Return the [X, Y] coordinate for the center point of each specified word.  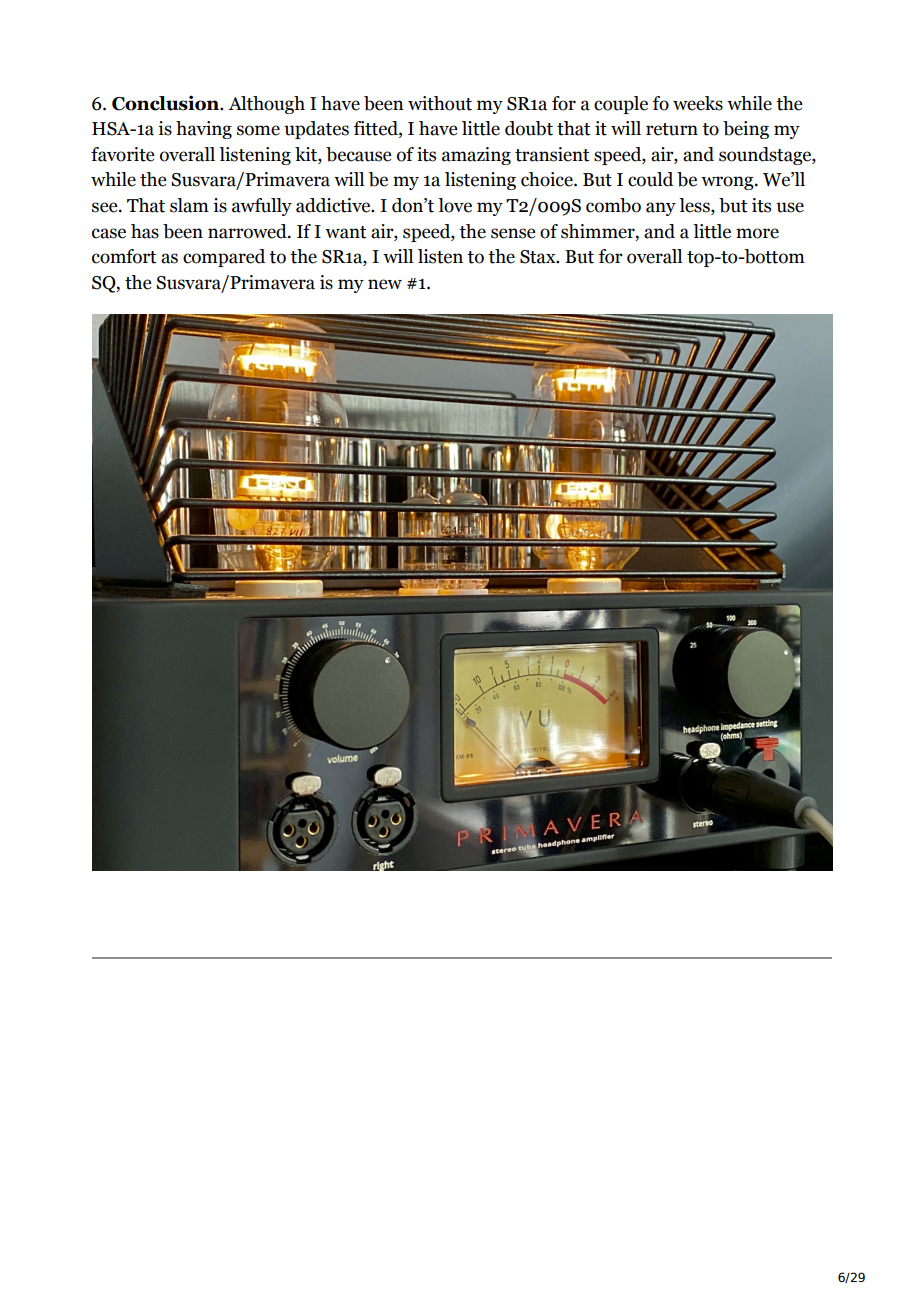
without [440, 103]
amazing [476, 156]
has [145, 231]
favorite [122, 154]
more [757, 233]
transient [552, 154]
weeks [698, 103]
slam [189, 205]
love [455, 205]
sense [513, 233]
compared [224, 258]
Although [266, 105]
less [695, 206]
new [385, 284]
